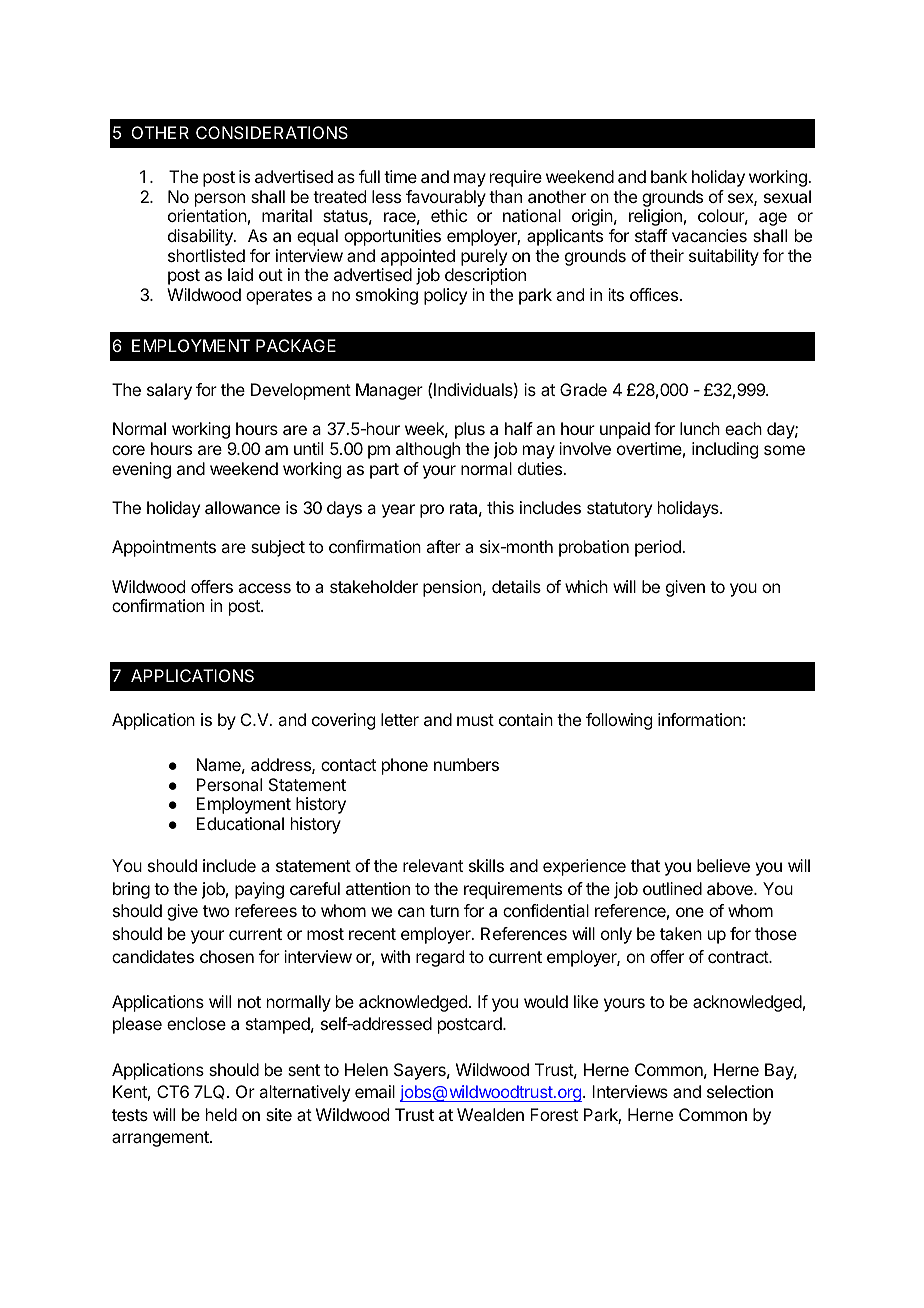 Image resolution: width=924 pixels, height=1308 pixels. Describe the element at coordinates (221, 1114) in the page. I see `held` at that location.
